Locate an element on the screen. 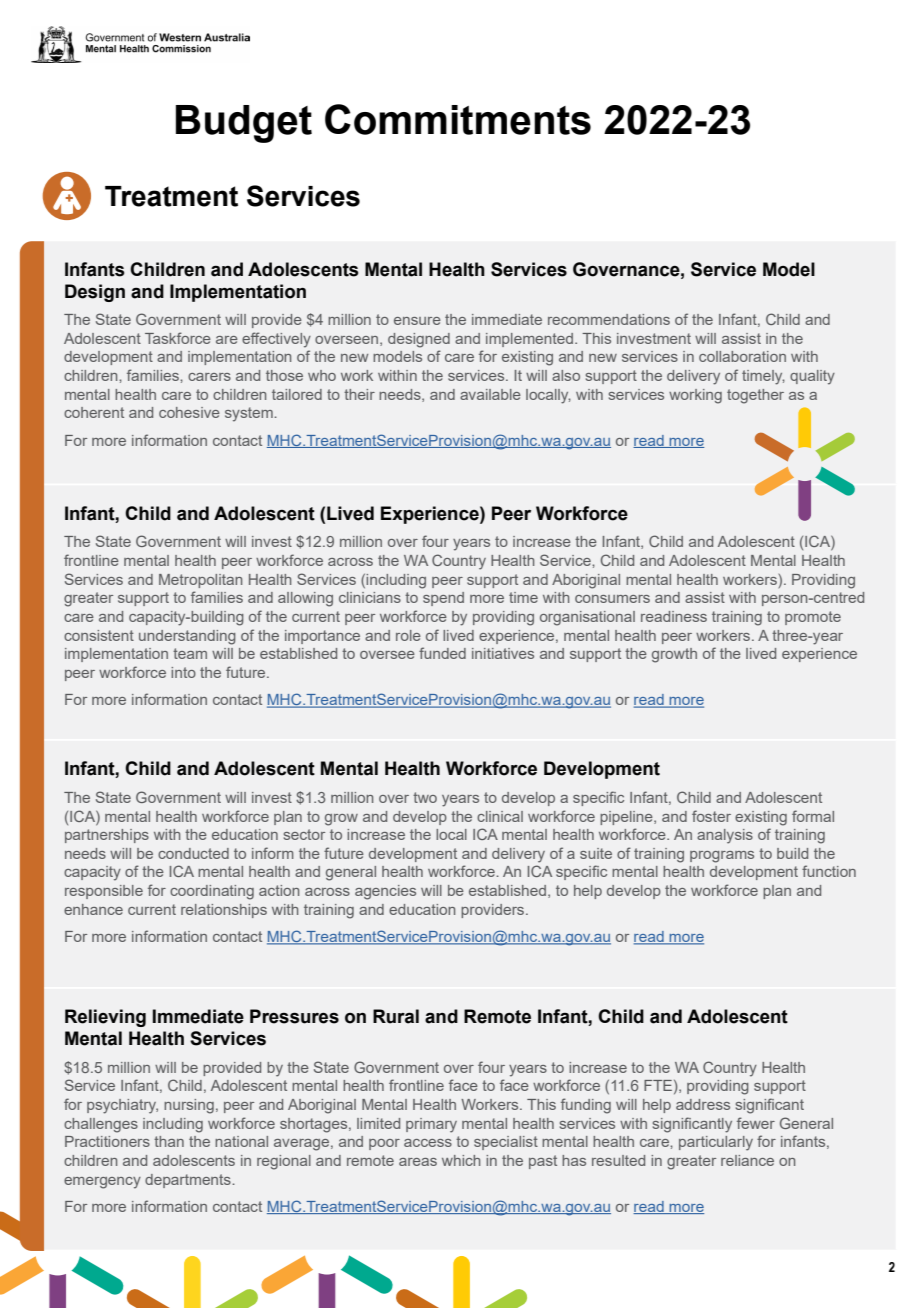 This screenshot has width=924, height=1308. spend is located at coordinates (443, 599).
